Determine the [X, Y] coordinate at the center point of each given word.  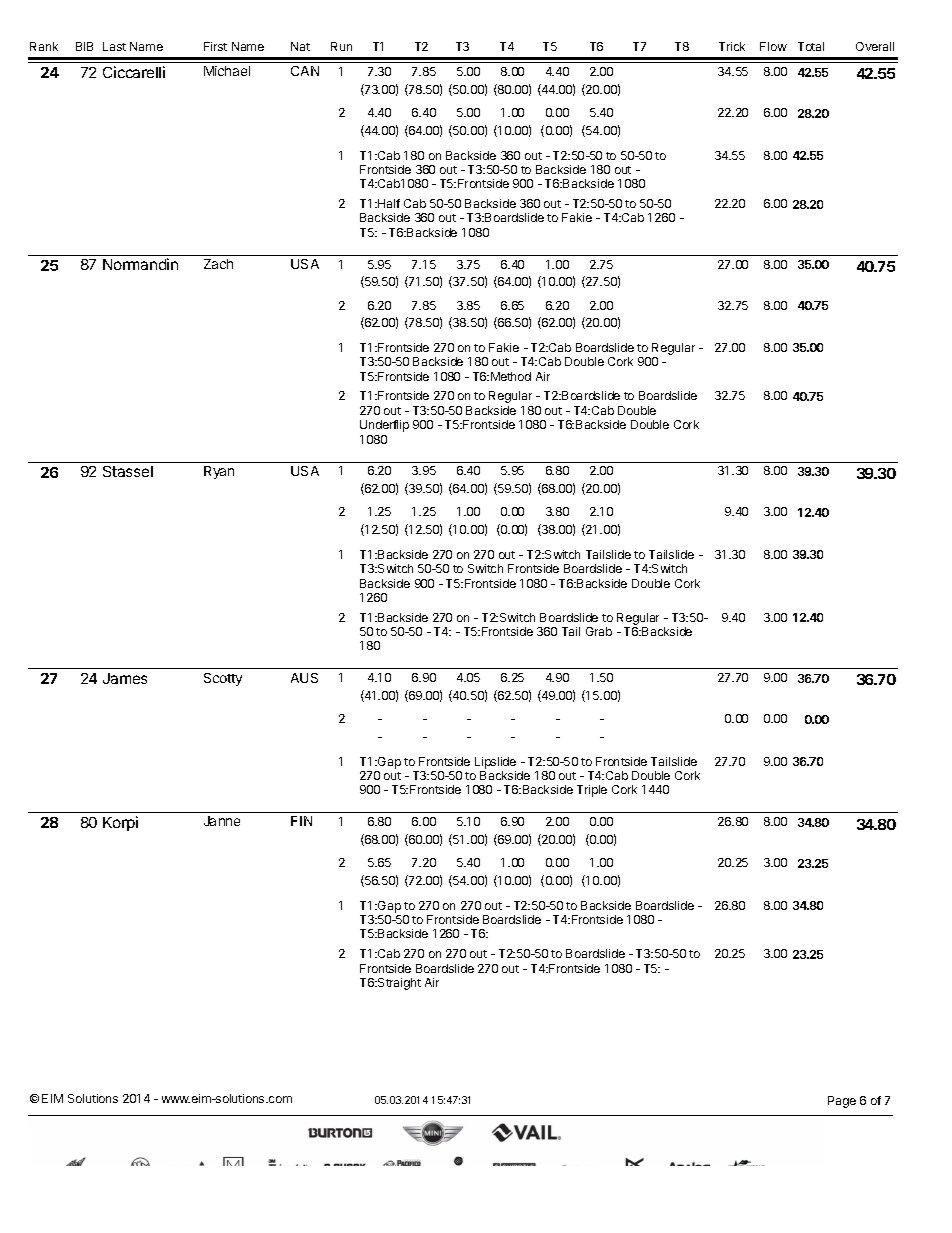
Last [114, 46]
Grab [599, 631]
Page [842, 1102]
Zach [218, 264]
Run [341, 46]
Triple [592, 791]
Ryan [219, 472]
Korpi [120, 823]
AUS [304, 678]
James [125, 678]
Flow [773, 46]
